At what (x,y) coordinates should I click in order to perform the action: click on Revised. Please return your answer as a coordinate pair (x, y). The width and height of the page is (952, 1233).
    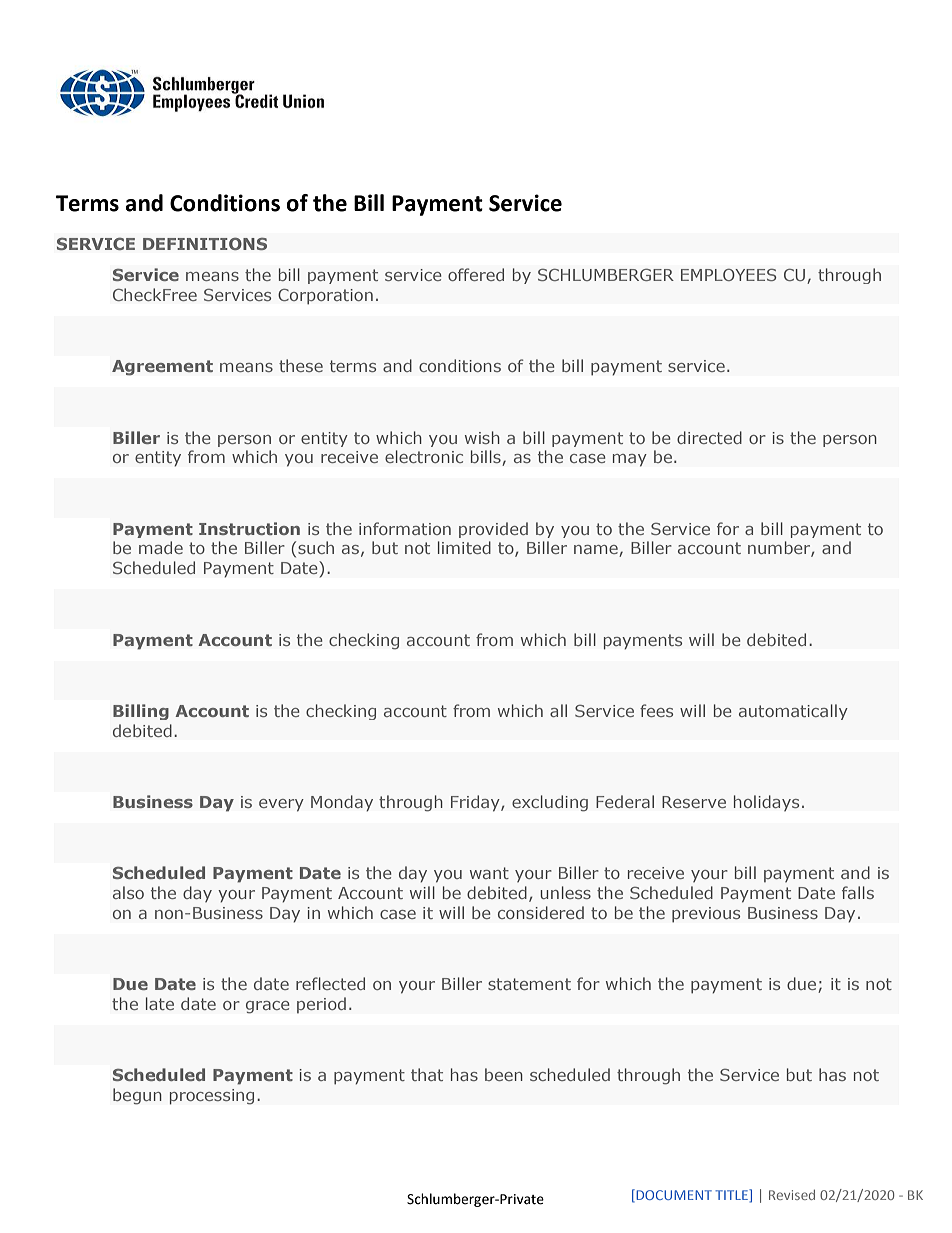
    Looking at the image, I should click on (792, 1195).
